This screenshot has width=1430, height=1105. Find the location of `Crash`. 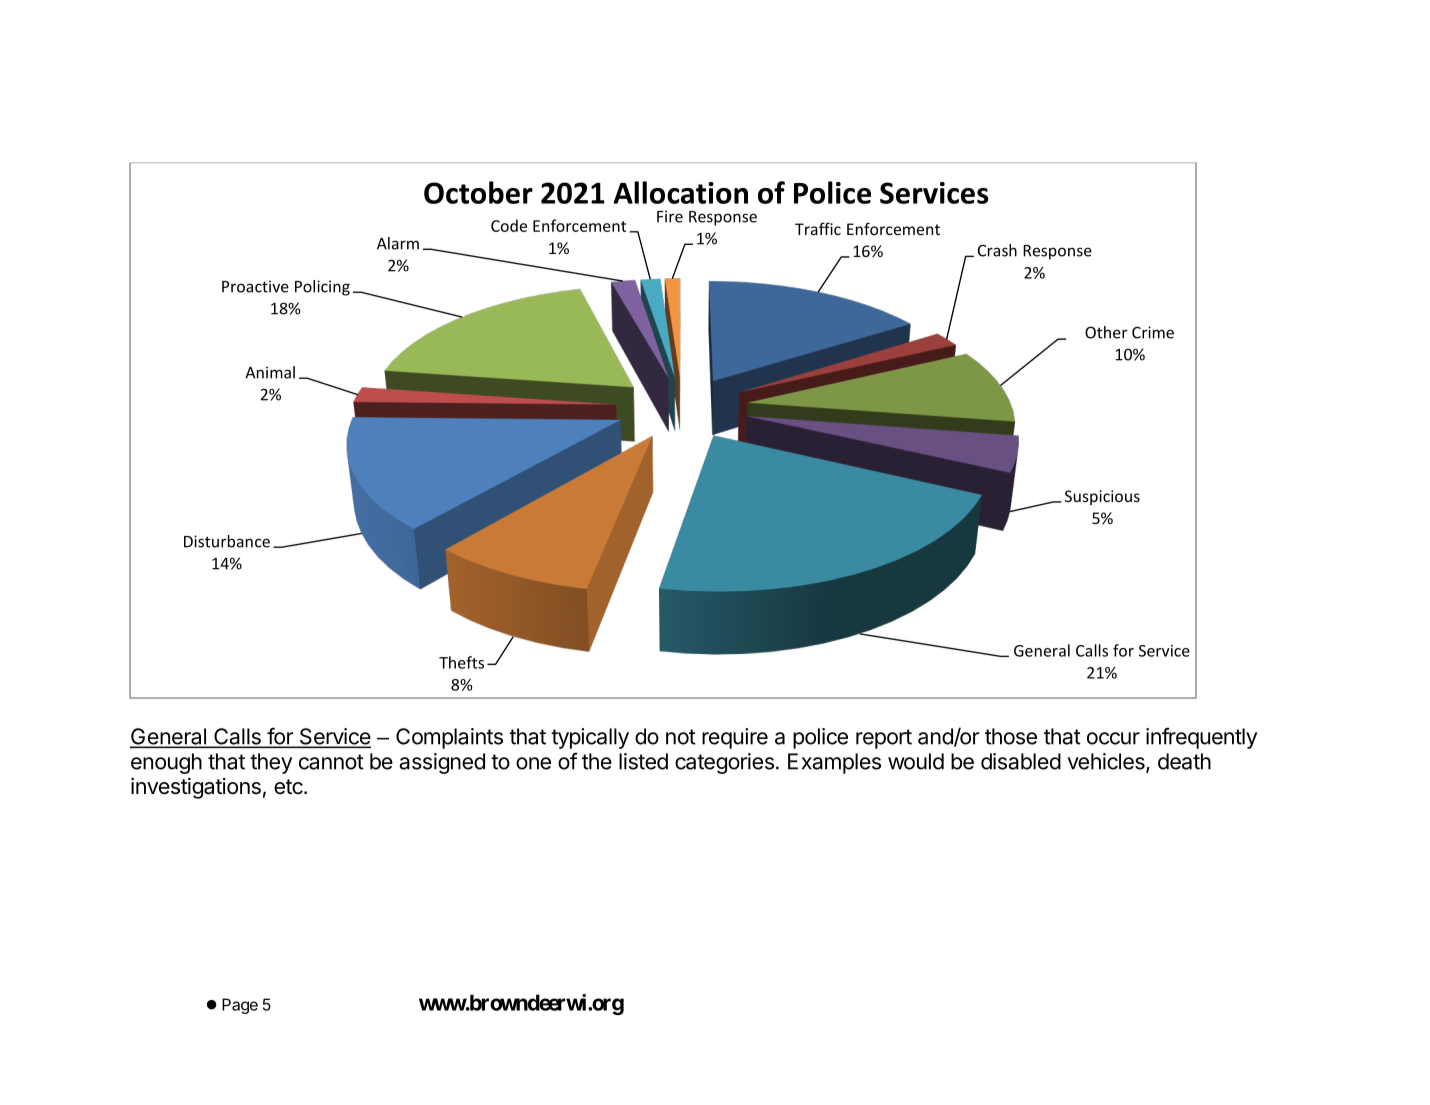

Crash is located at coordinates (997, 250).
